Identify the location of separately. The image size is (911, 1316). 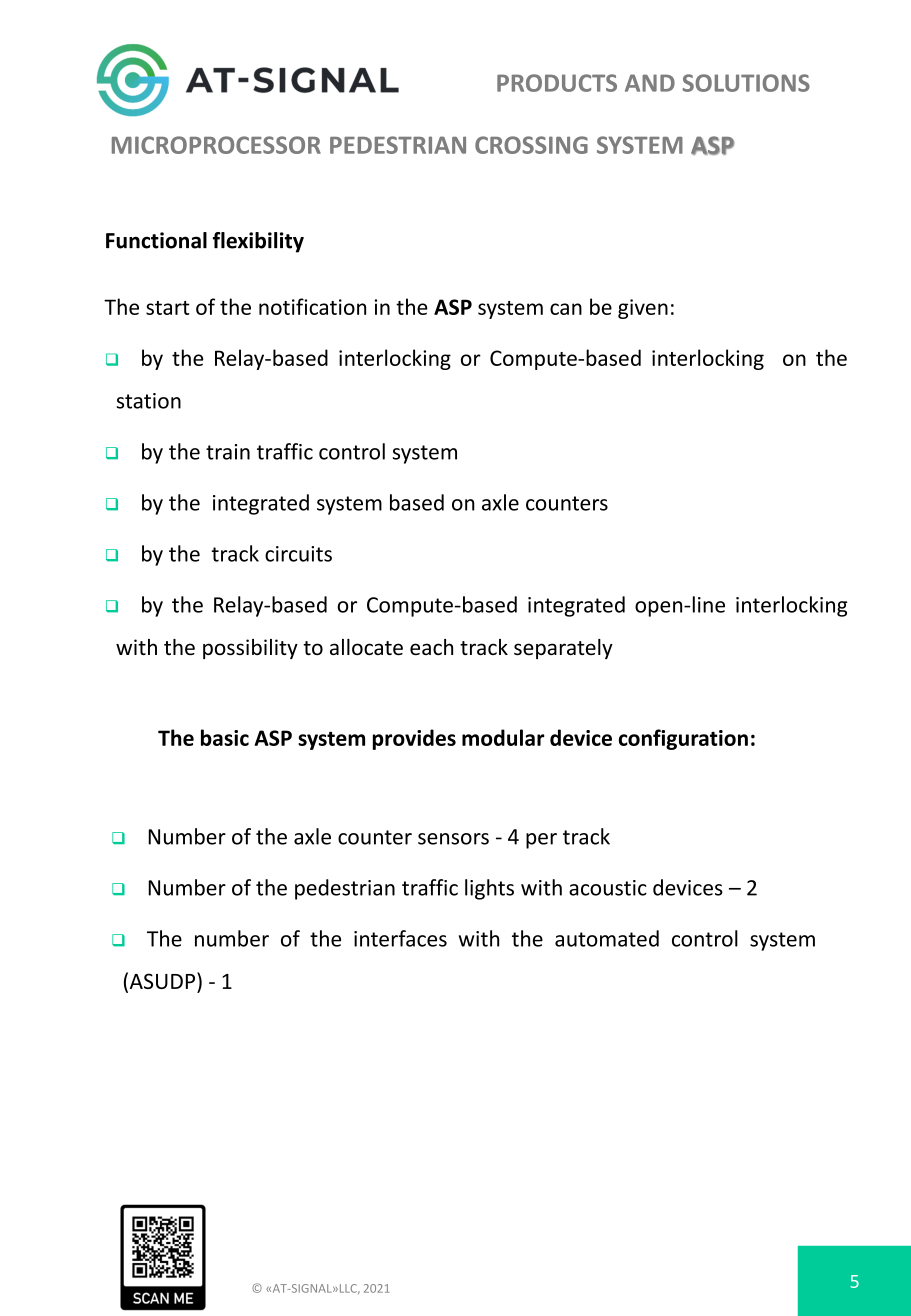
(563, 649).
